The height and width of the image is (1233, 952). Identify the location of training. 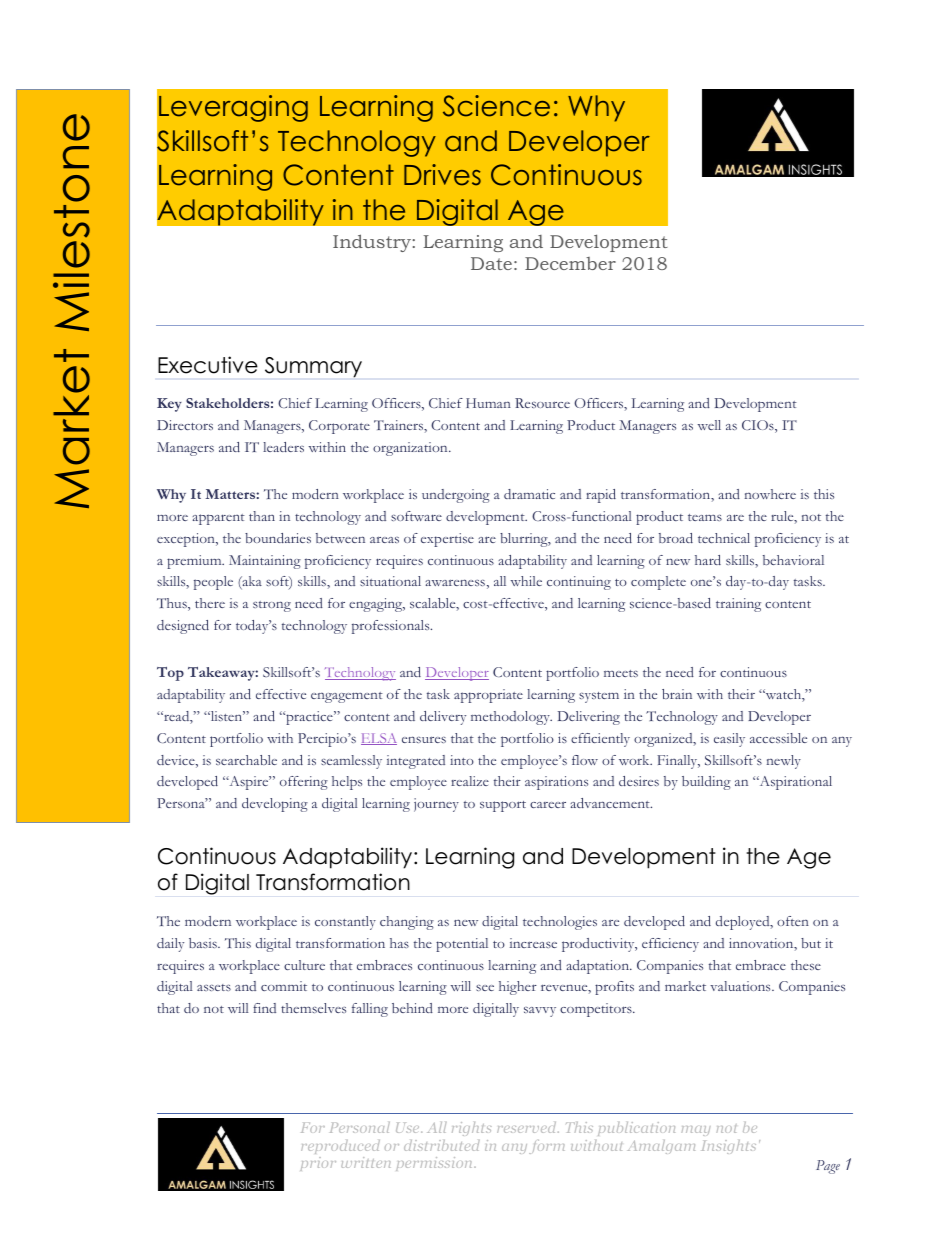
(738, 605).
